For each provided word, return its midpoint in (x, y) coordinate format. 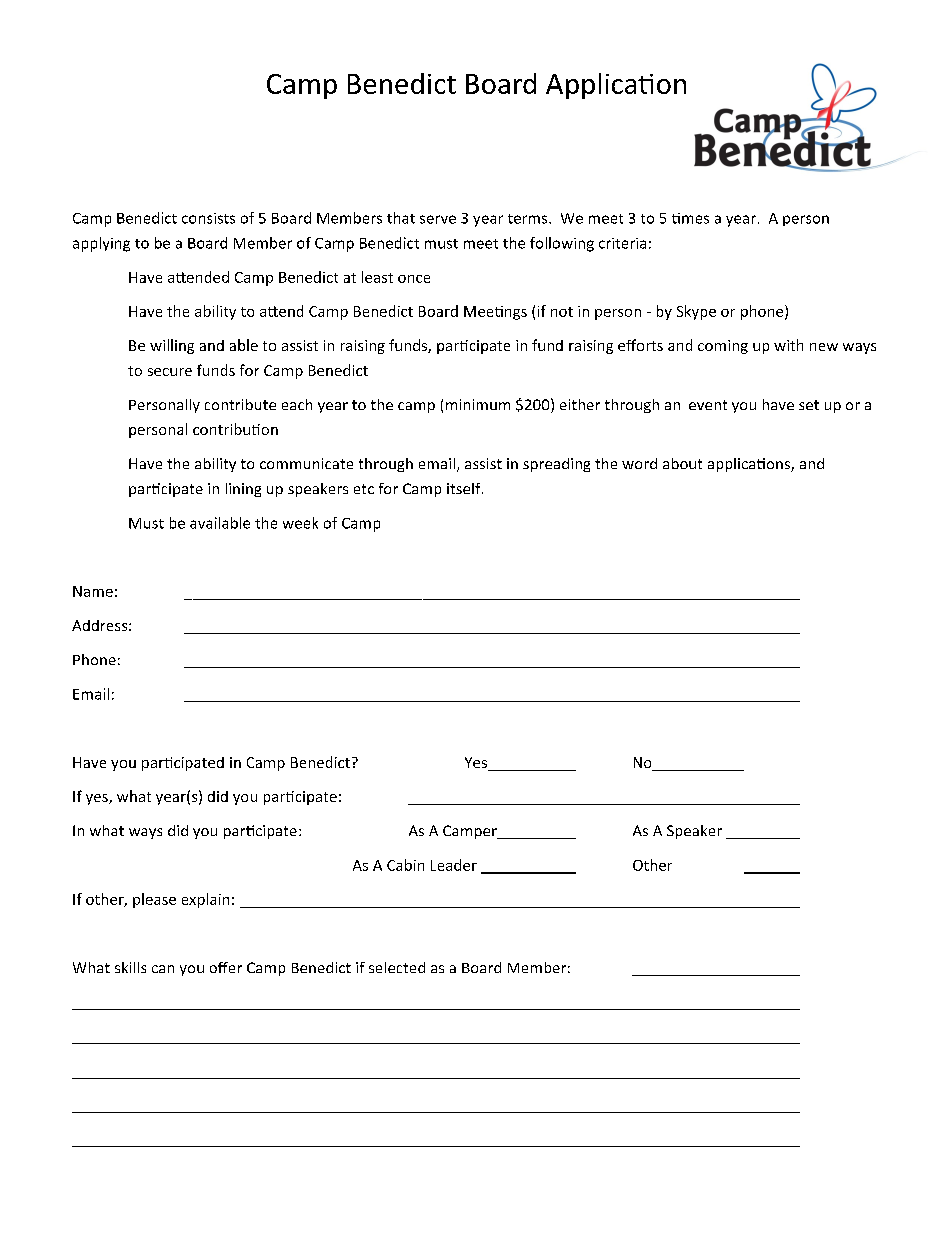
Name (93, 591)
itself (465, 488)
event (708, 405)
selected (397, 967)
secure (170, 372)
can (163, 969)
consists (208, 218)
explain (205, 900)
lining (243, 490)
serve (438, 219)
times (690, 218)
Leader (454, 865)
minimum (478, 404)
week (300, 523)
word (639, 463)
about (682, 463)
